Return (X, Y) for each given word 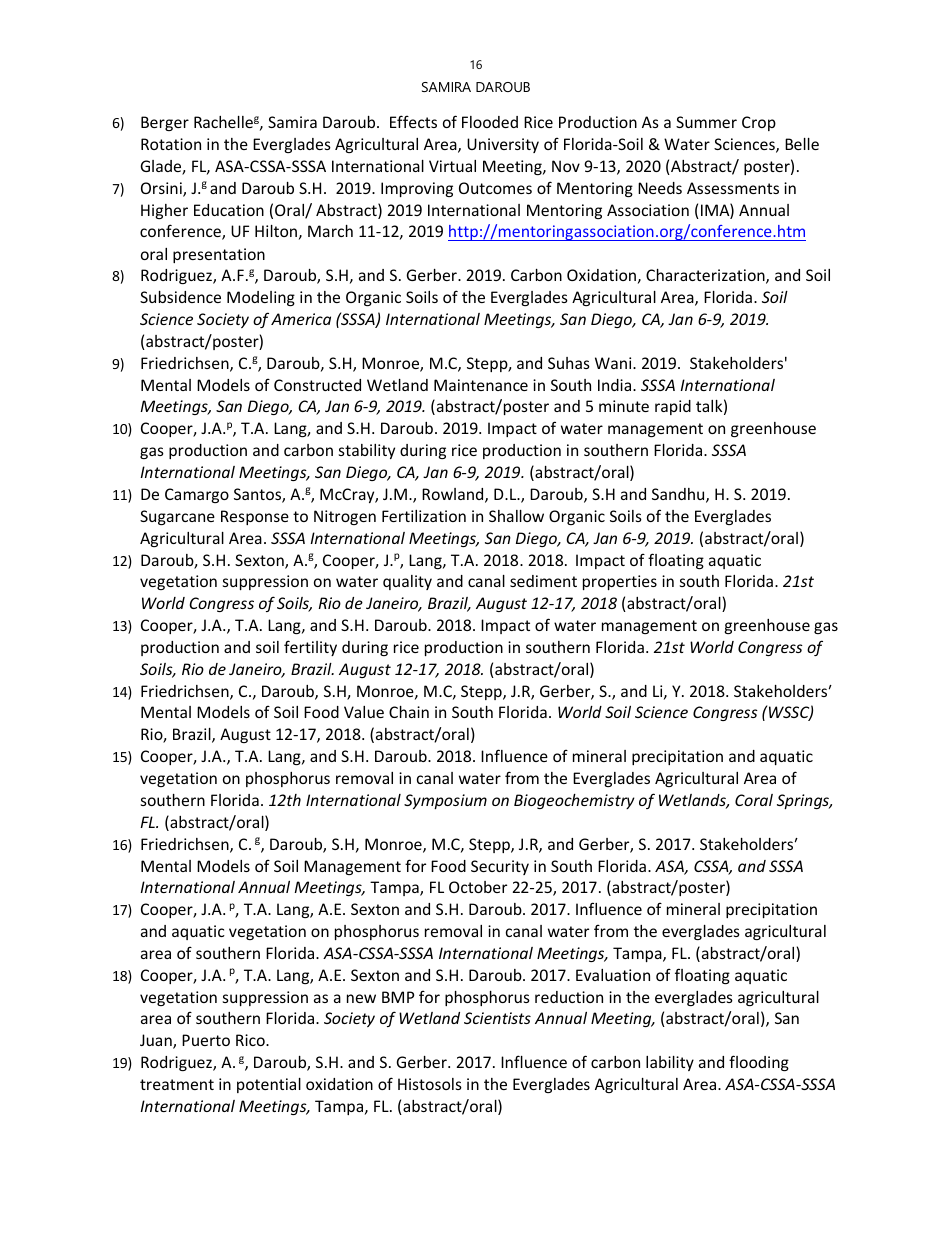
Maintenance (481, 385)
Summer (706, 122)
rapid (673, 407)
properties (620, 582)
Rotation (171, 144)
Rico (251, 1040)
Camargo (197, 495)
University (503, 145)
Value (364, 712)
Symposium (445, 801)
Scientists (497, 1018)
